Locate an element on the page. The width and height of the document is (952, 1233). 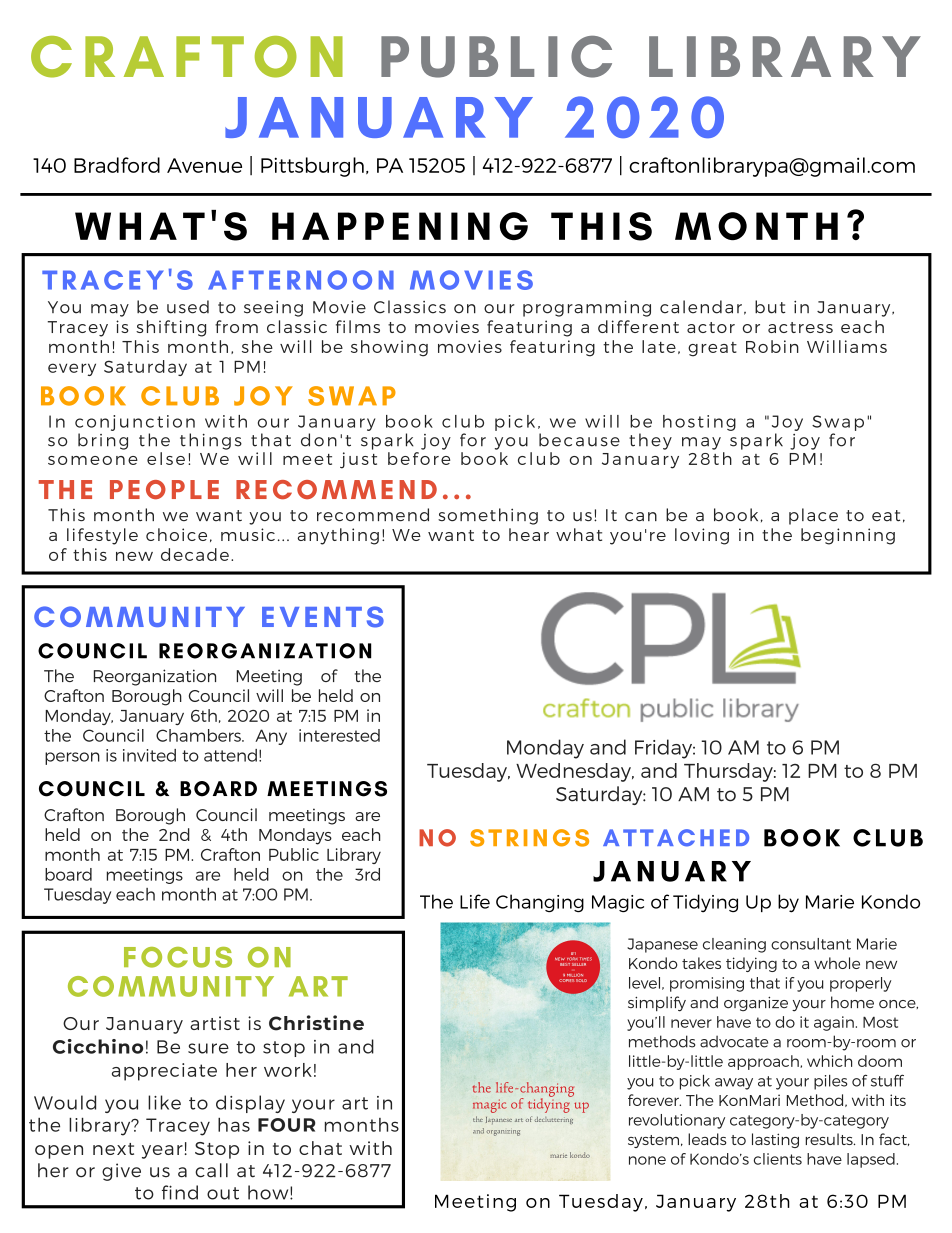
place is located at coordinates (813, 516).
